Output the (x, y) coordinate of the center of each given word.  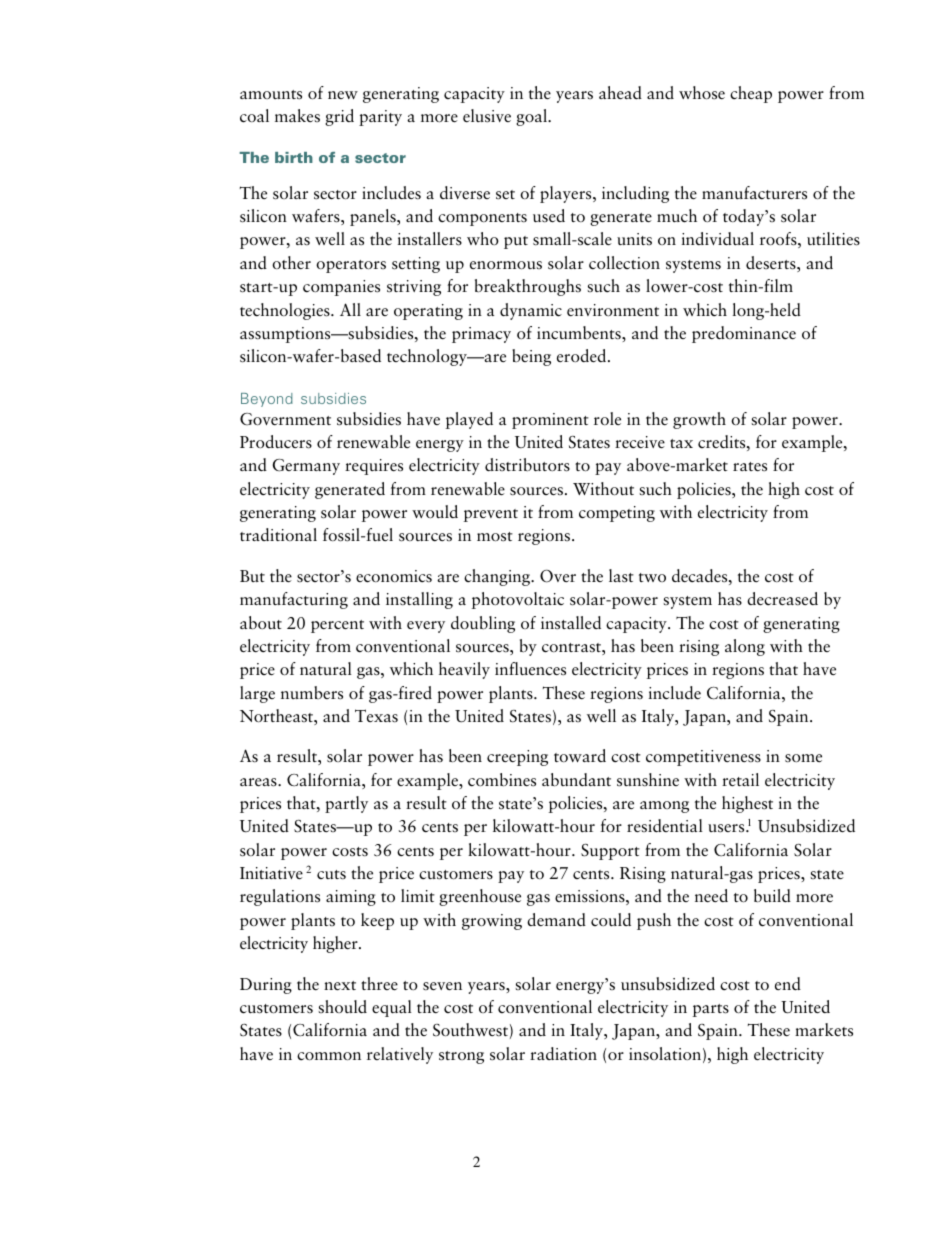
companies (341, 288)
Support (610, 852)
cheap (751, 94)
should (342, 1006)
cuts (331, 875)
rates (750, 467)
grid (339, 117)
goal (532, 117)
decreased (782, 599)
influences (530, 669)
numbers (312, 693)
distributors (527, 465)
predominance (744, 334)
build (772, 896)
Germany (306, 467)
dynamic (531, 311)
